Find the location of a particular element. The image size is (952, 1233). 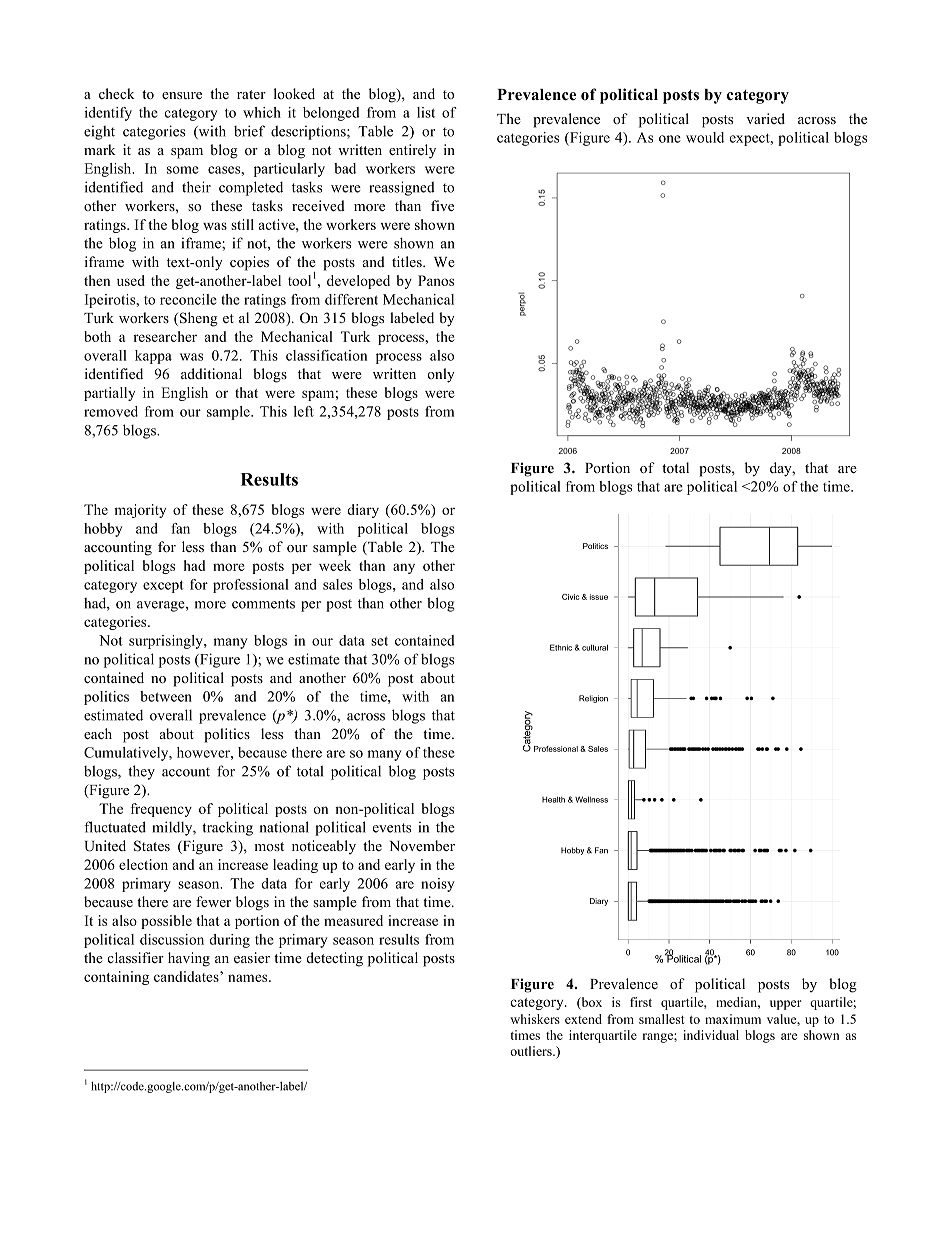

outliers is located at coordinates (532, 1051).
